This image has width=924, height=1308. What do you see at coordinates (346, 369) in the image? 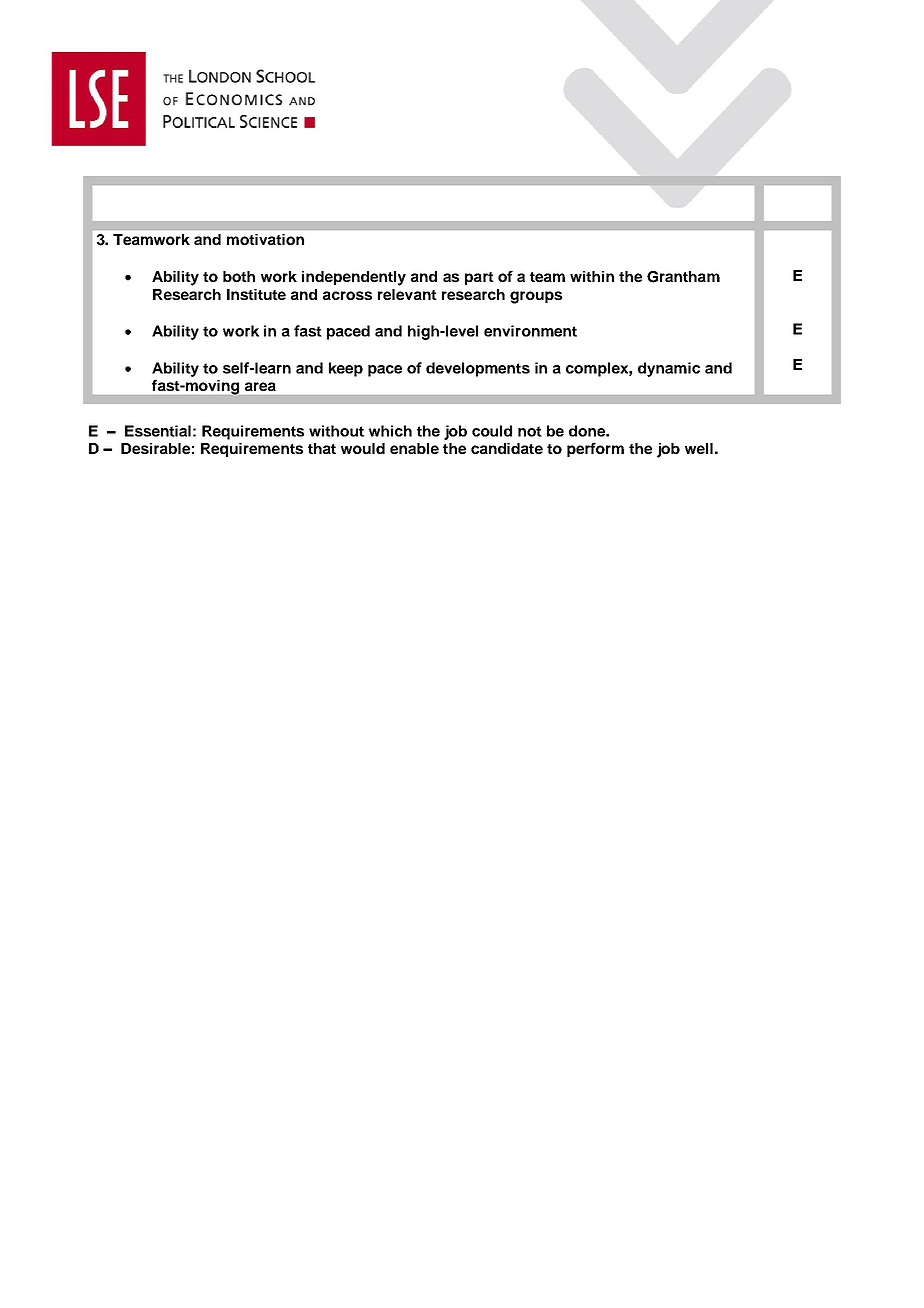
I see `keep` at bounding box center [346, 369].
